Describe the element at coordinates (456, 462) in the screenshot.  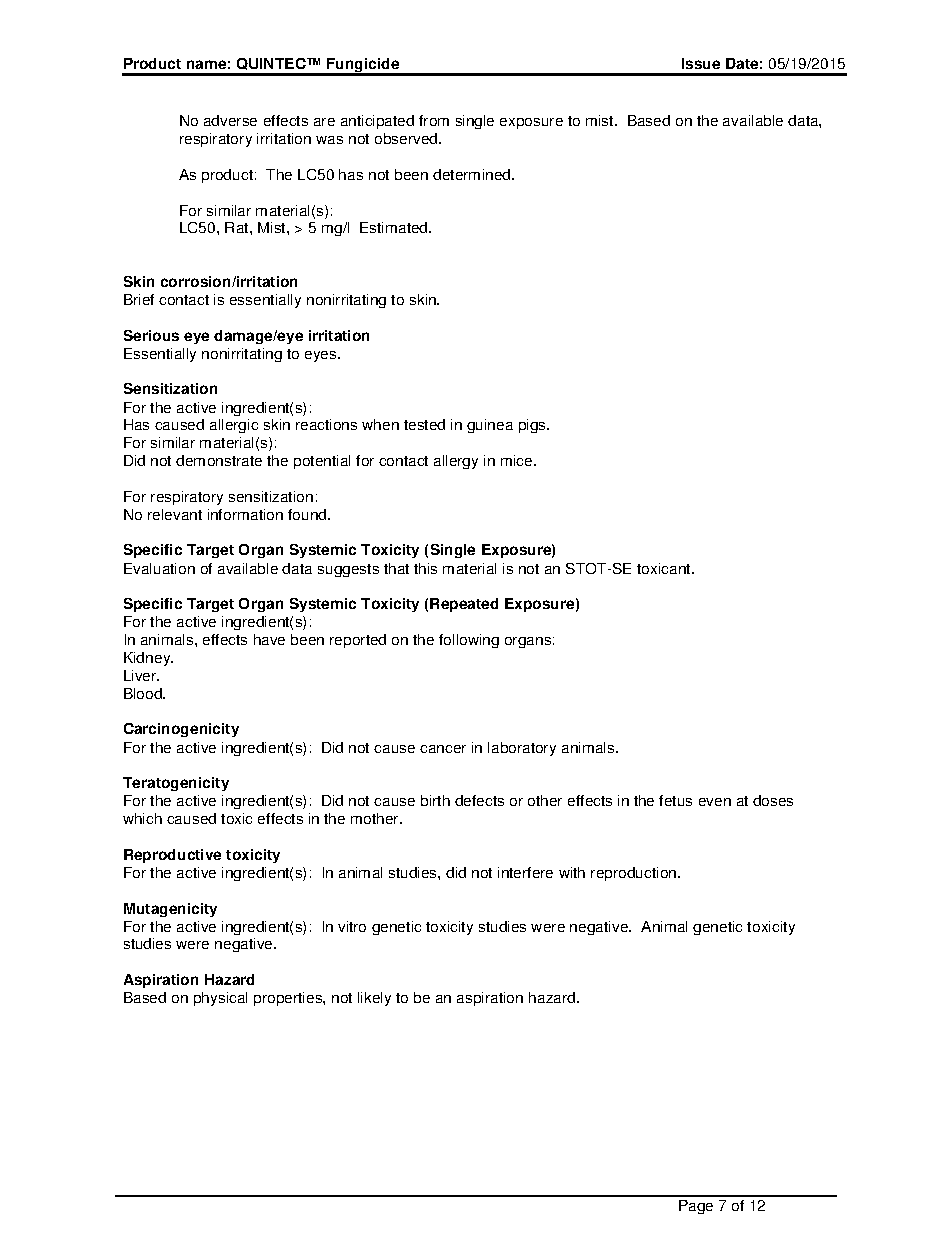
I see `allergy` at that location.
